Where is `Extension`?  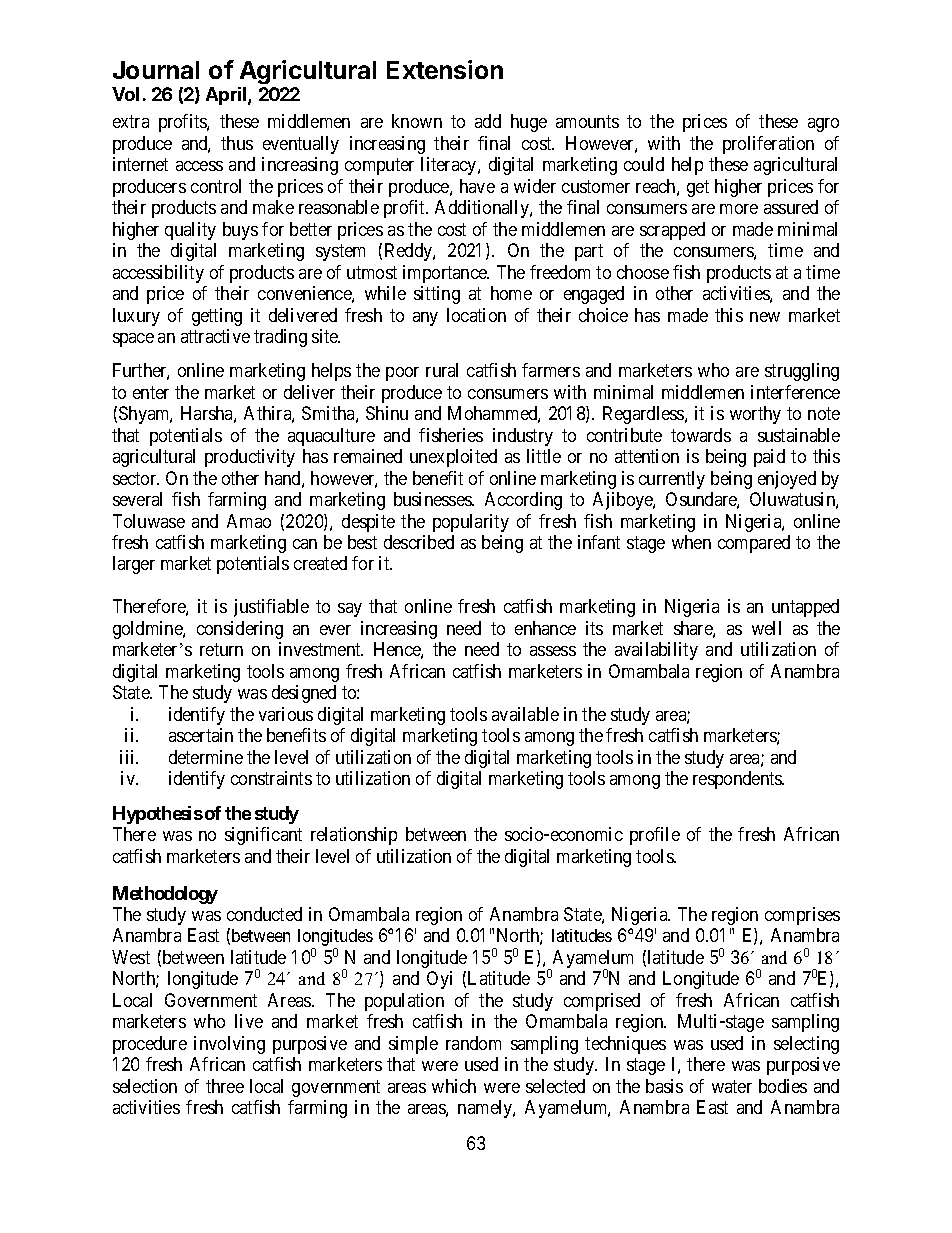 Extension is located at coordinates (445, 69).
